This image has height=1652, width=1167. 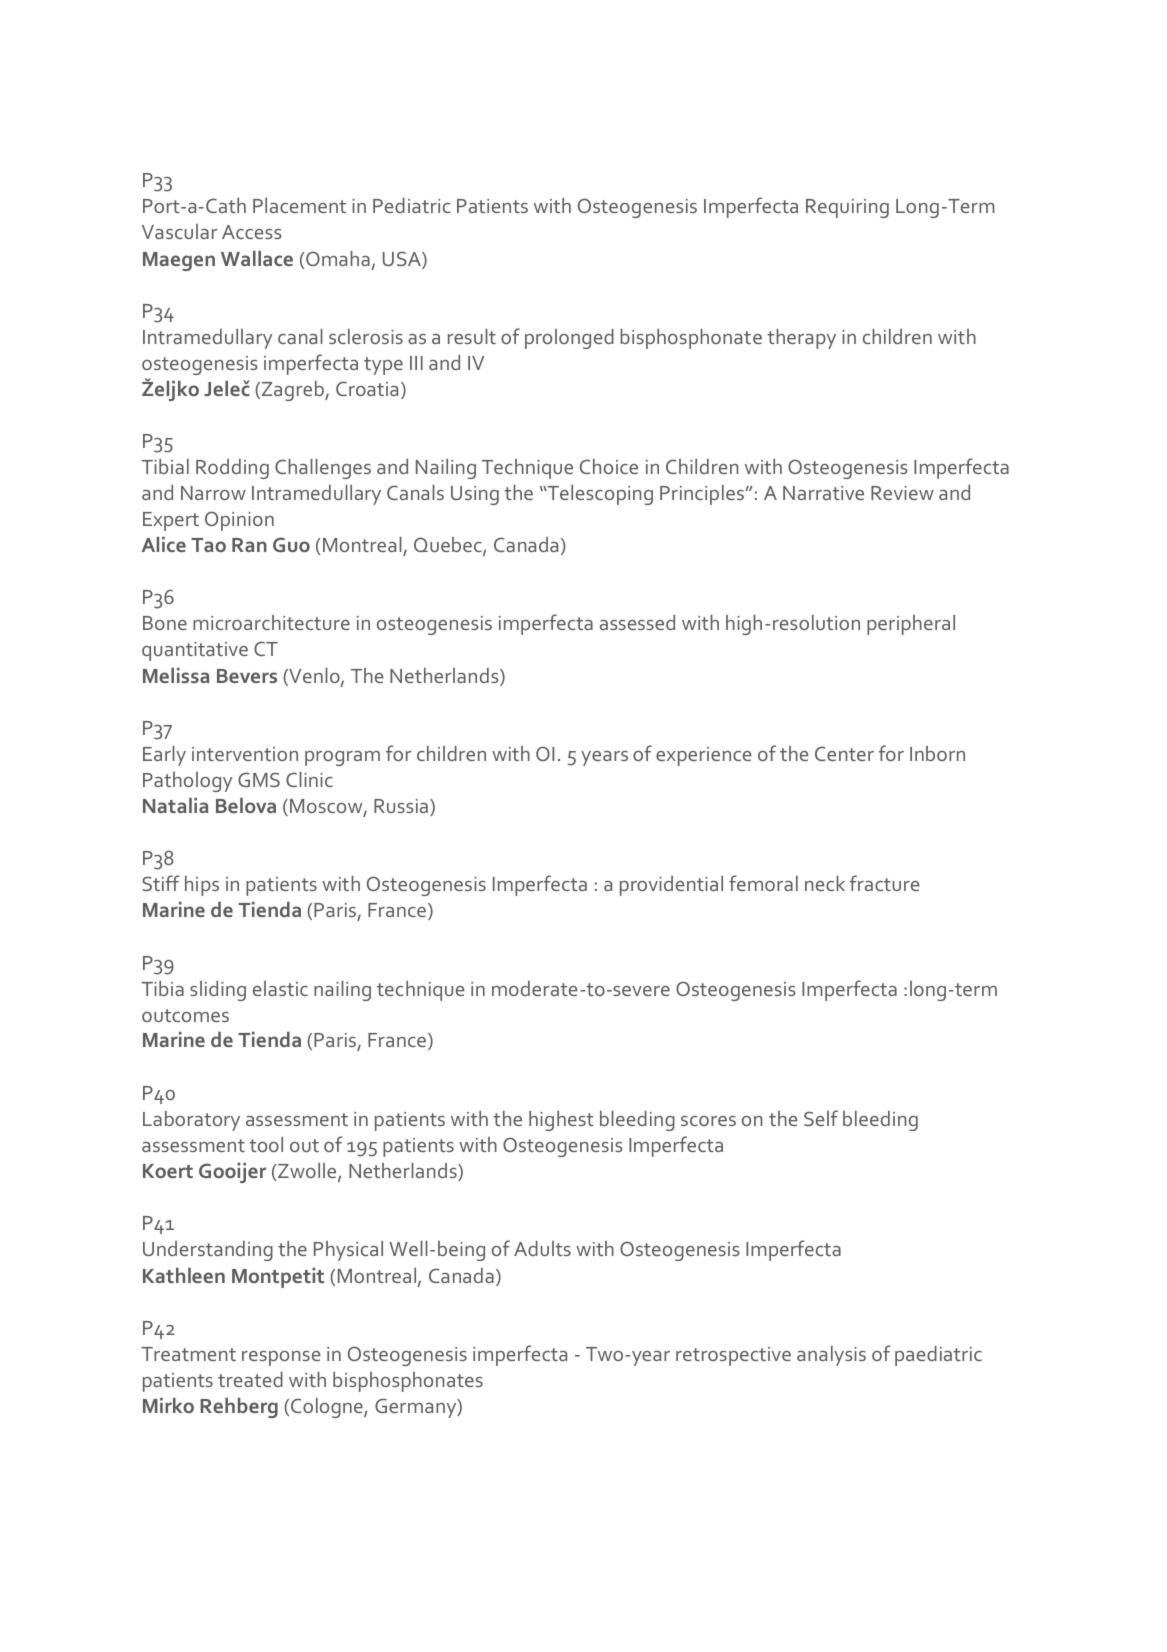 I want to click on treated, so click(x=250, y=1379).
